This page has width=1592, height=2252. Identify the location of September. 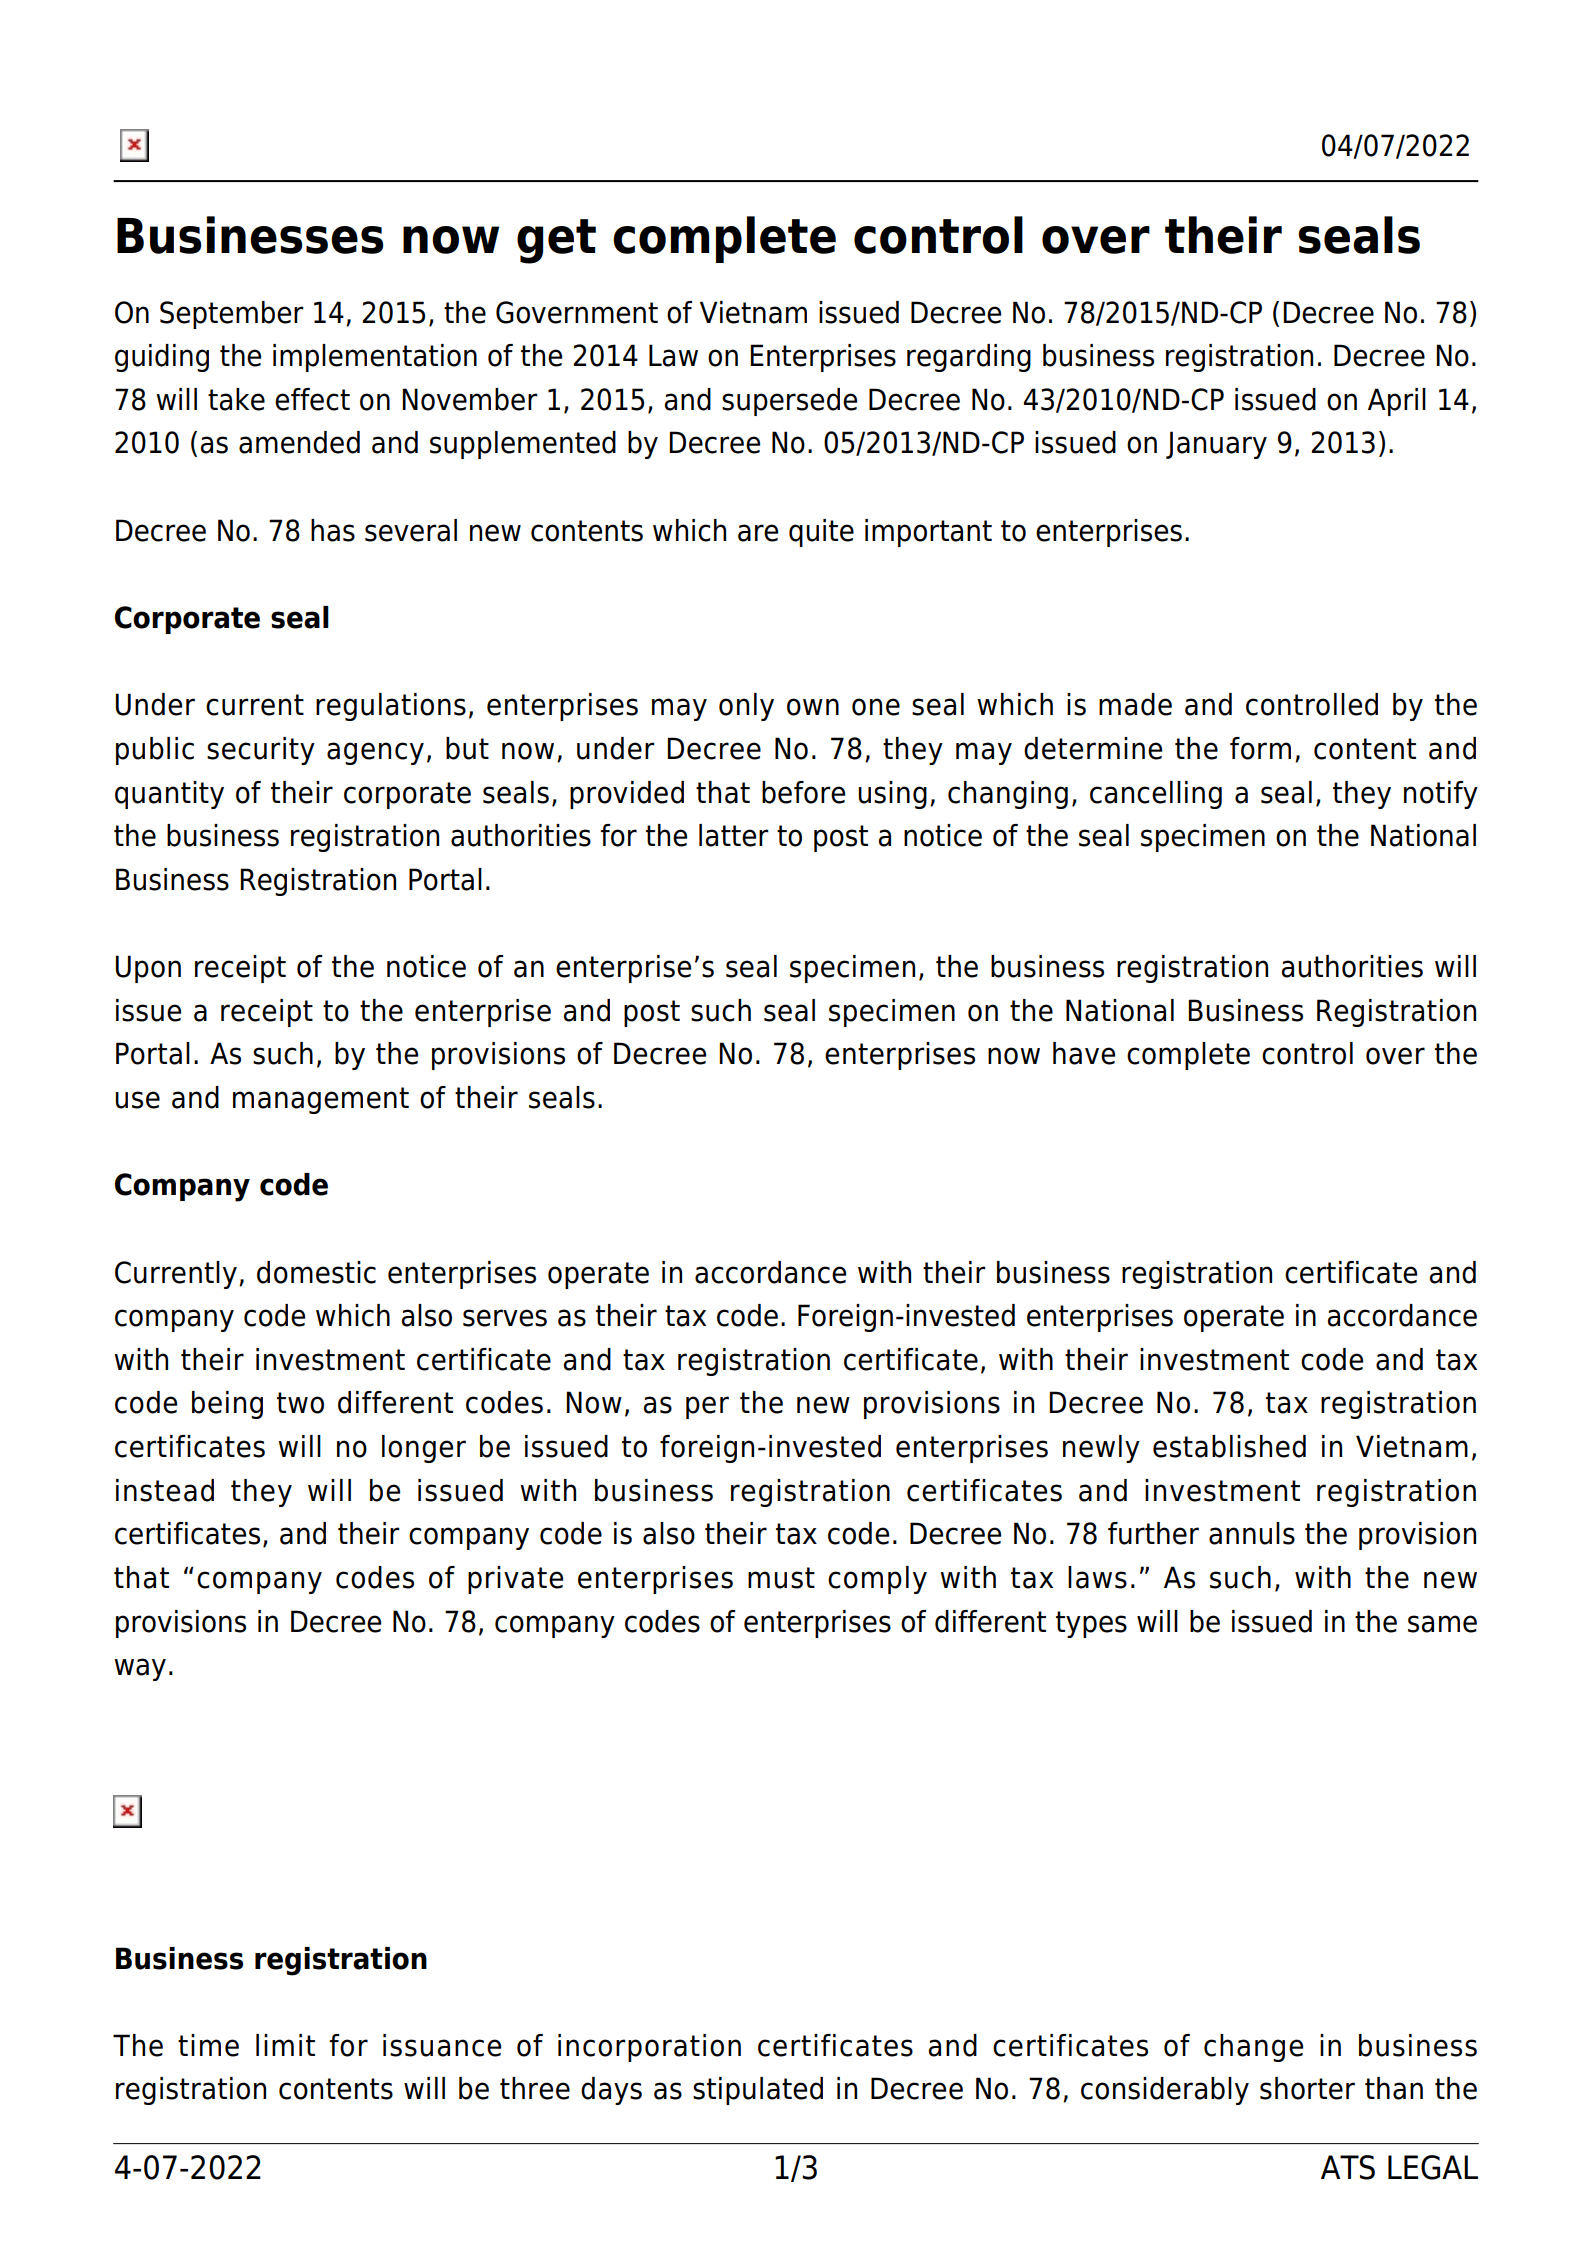
(232, 315).
